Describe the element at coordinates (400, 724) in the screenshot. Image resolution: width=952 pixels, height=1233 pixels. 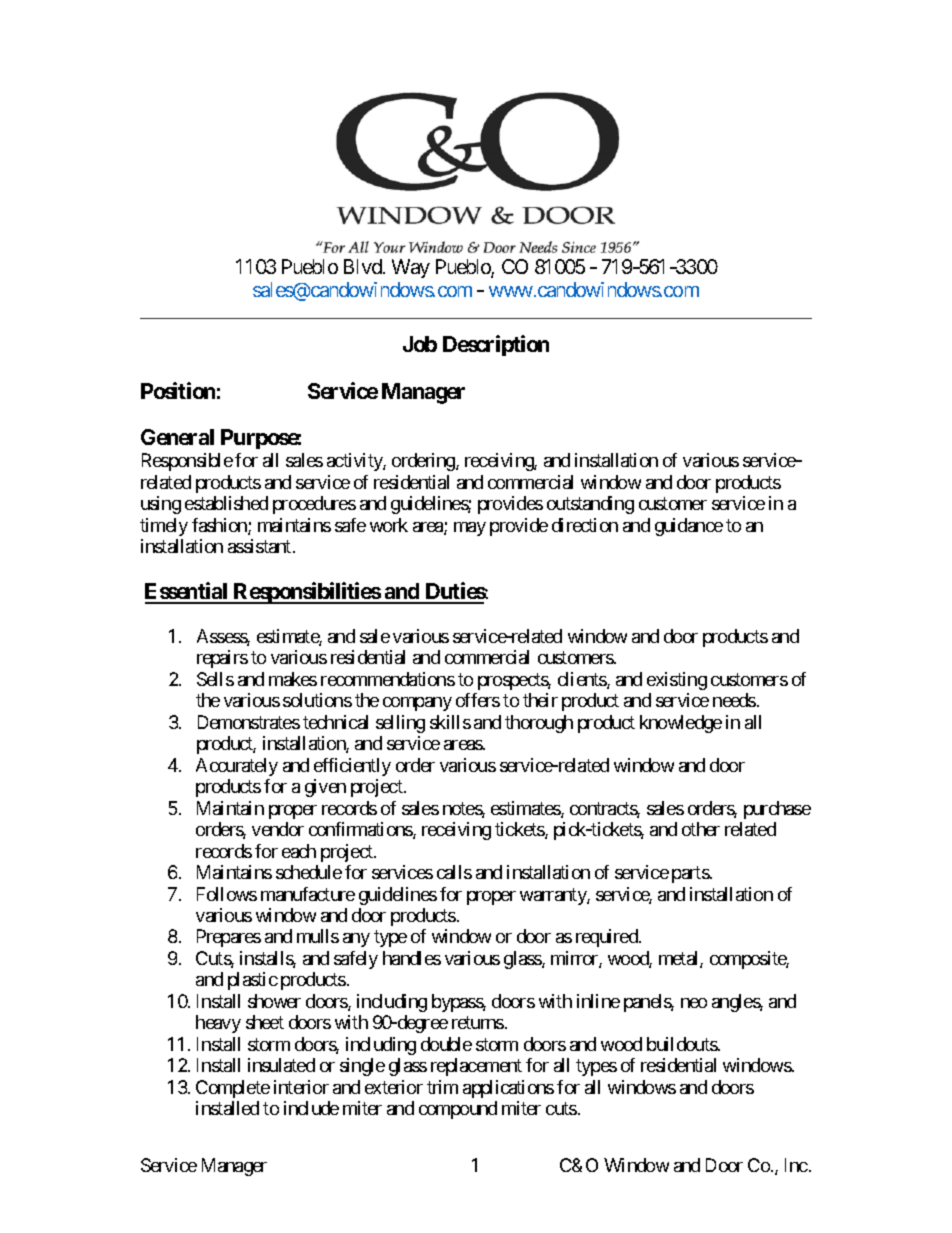
I see `selling` at that location.
